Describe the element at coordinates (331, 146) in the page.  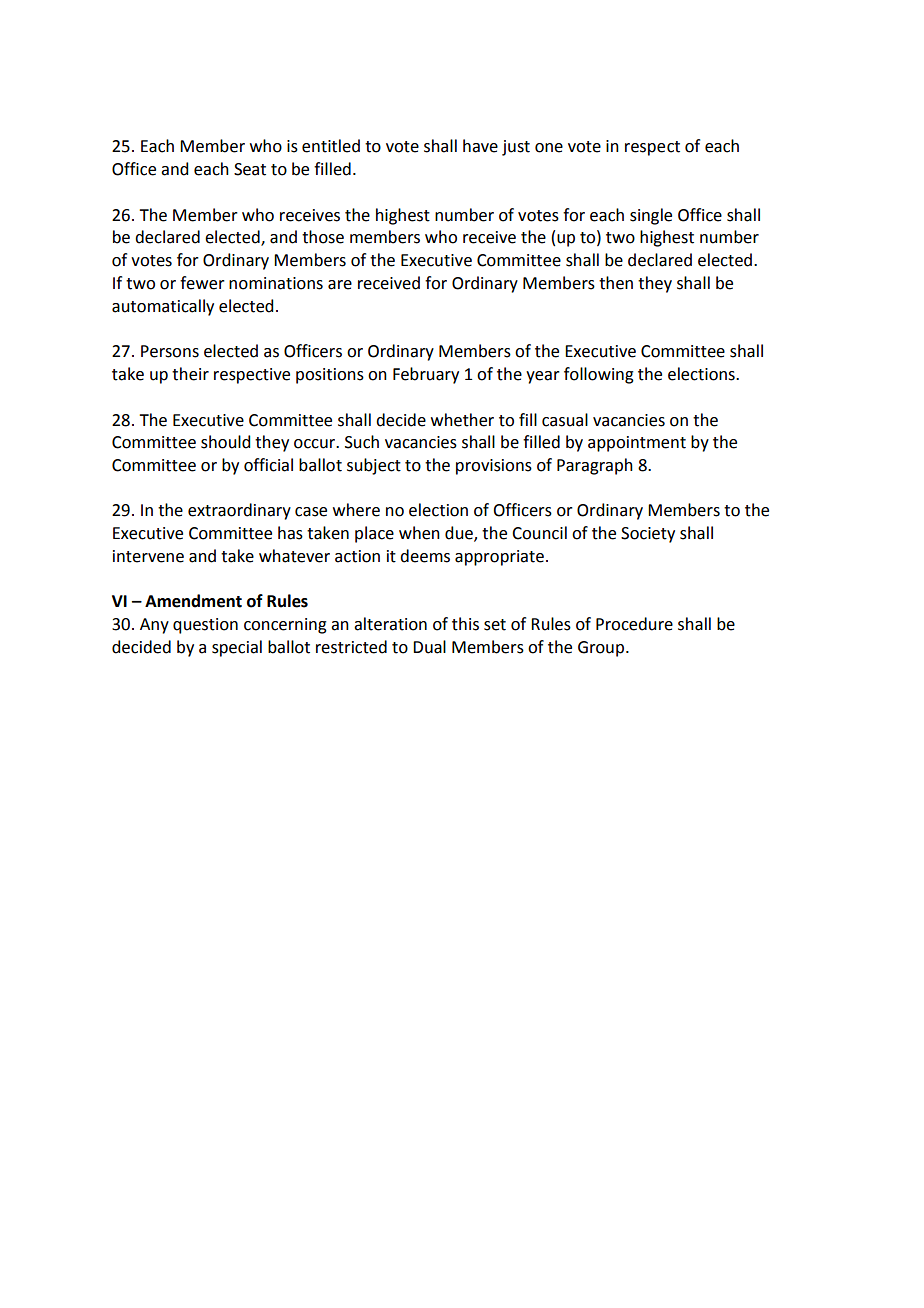
I see `entitled` at that location.
